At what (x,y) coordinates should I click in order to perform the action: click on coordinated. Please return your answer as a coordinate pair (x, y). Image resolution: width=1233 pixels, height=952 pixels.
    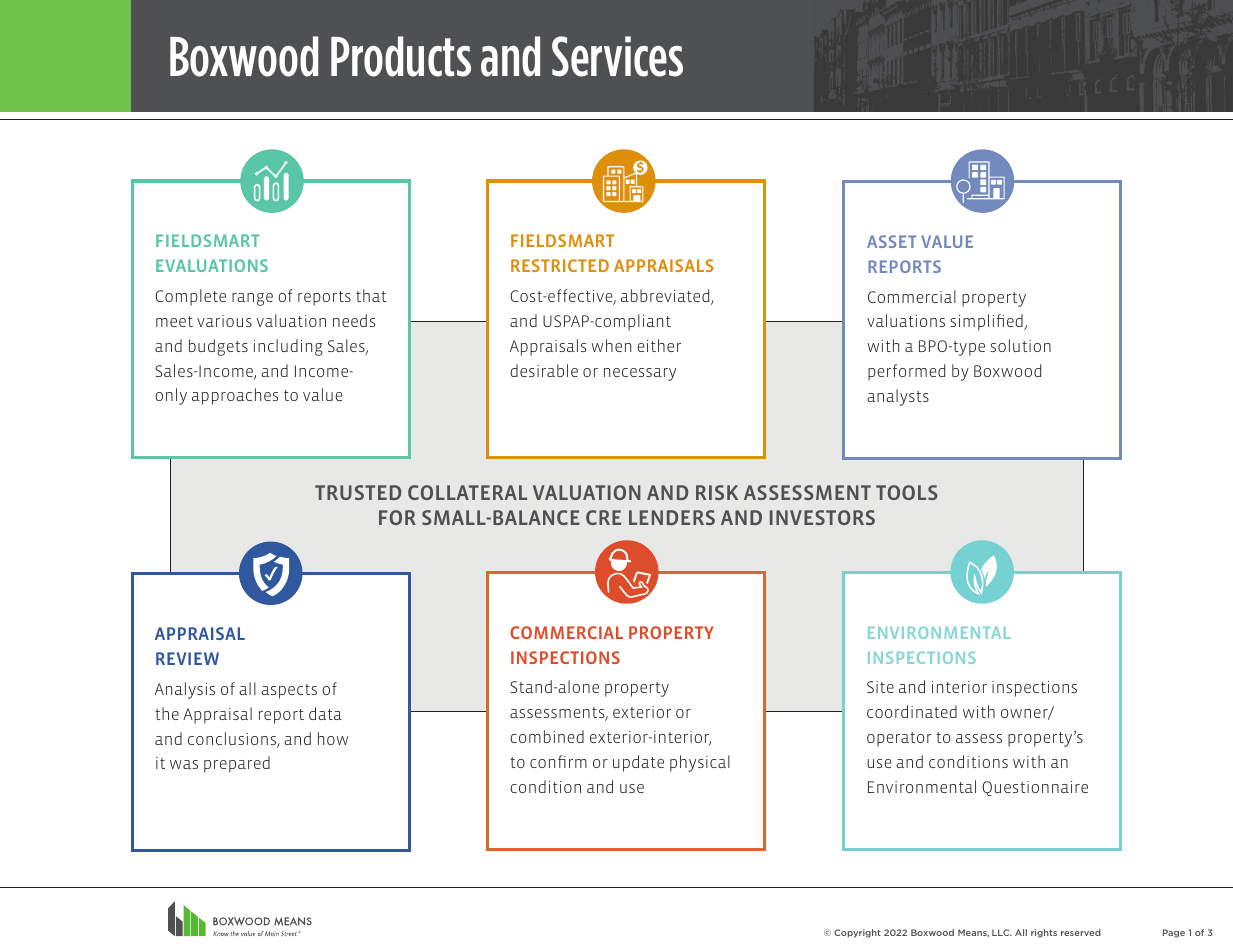
    Looking at the image, I should click on (912, 711).
